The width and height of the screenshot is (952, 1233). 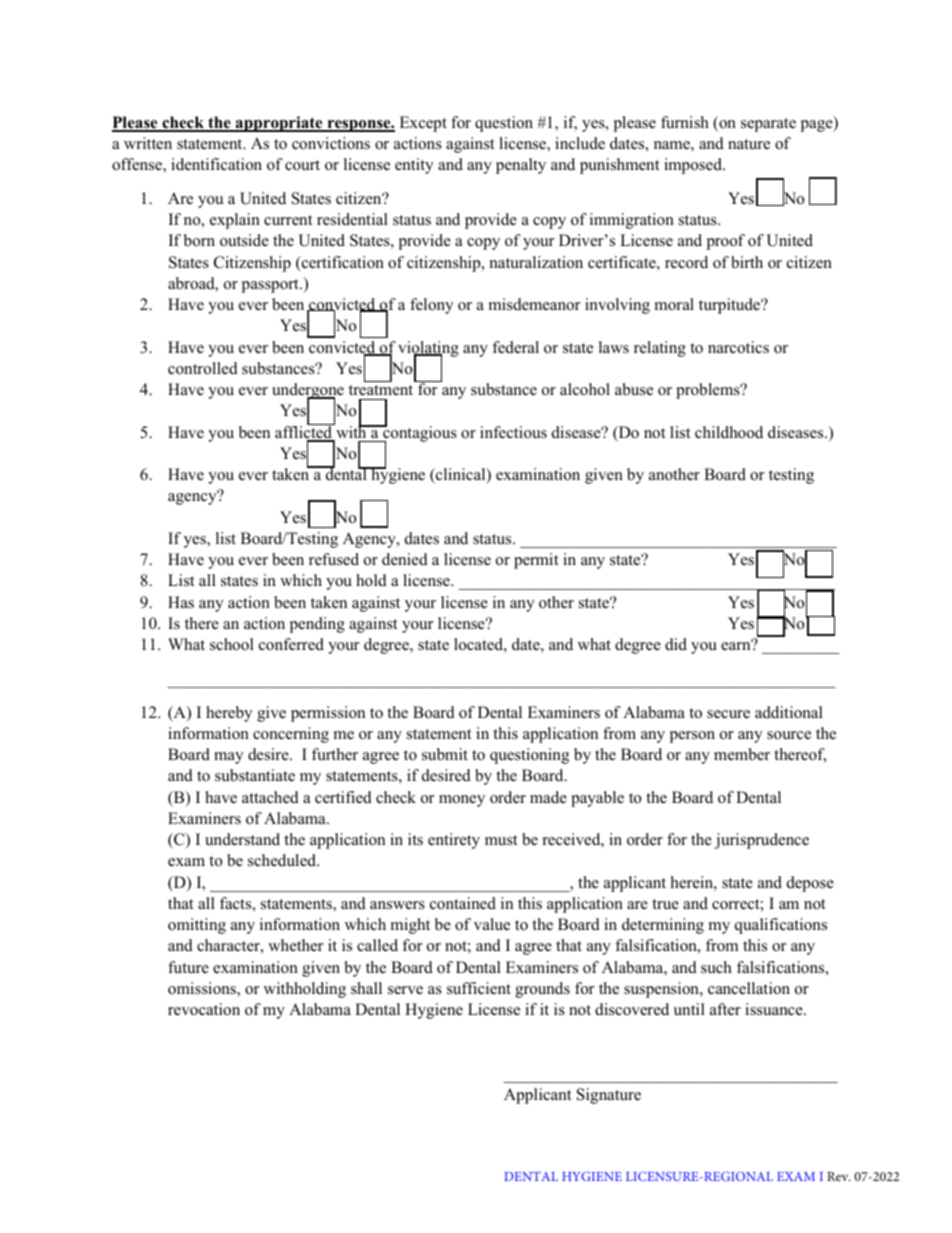 I want to click on separate, so click(x=768, y=125).
